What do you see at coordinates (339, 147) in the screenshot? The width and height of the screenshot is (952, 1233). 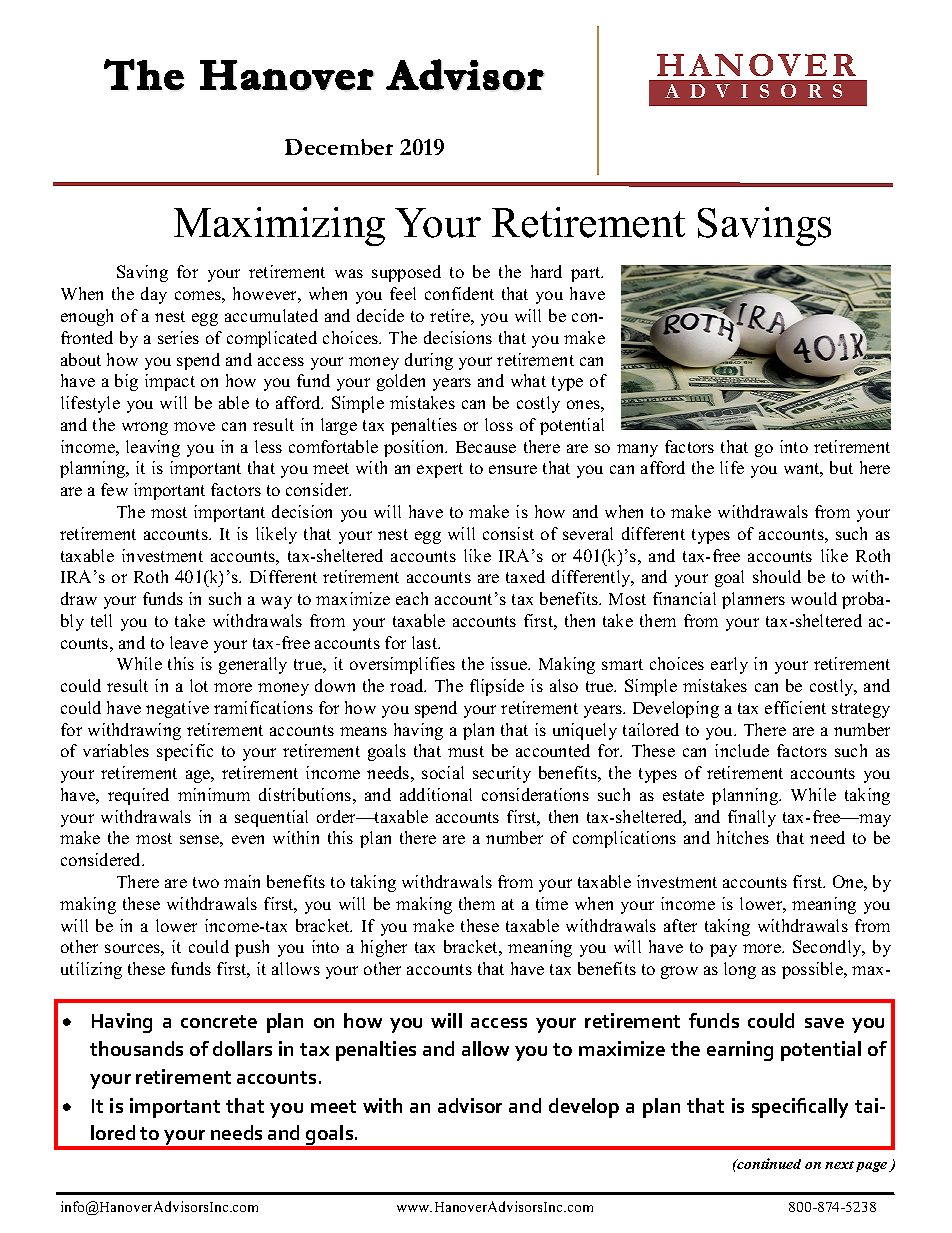 I see `December` at bounding box center [339, 147].
